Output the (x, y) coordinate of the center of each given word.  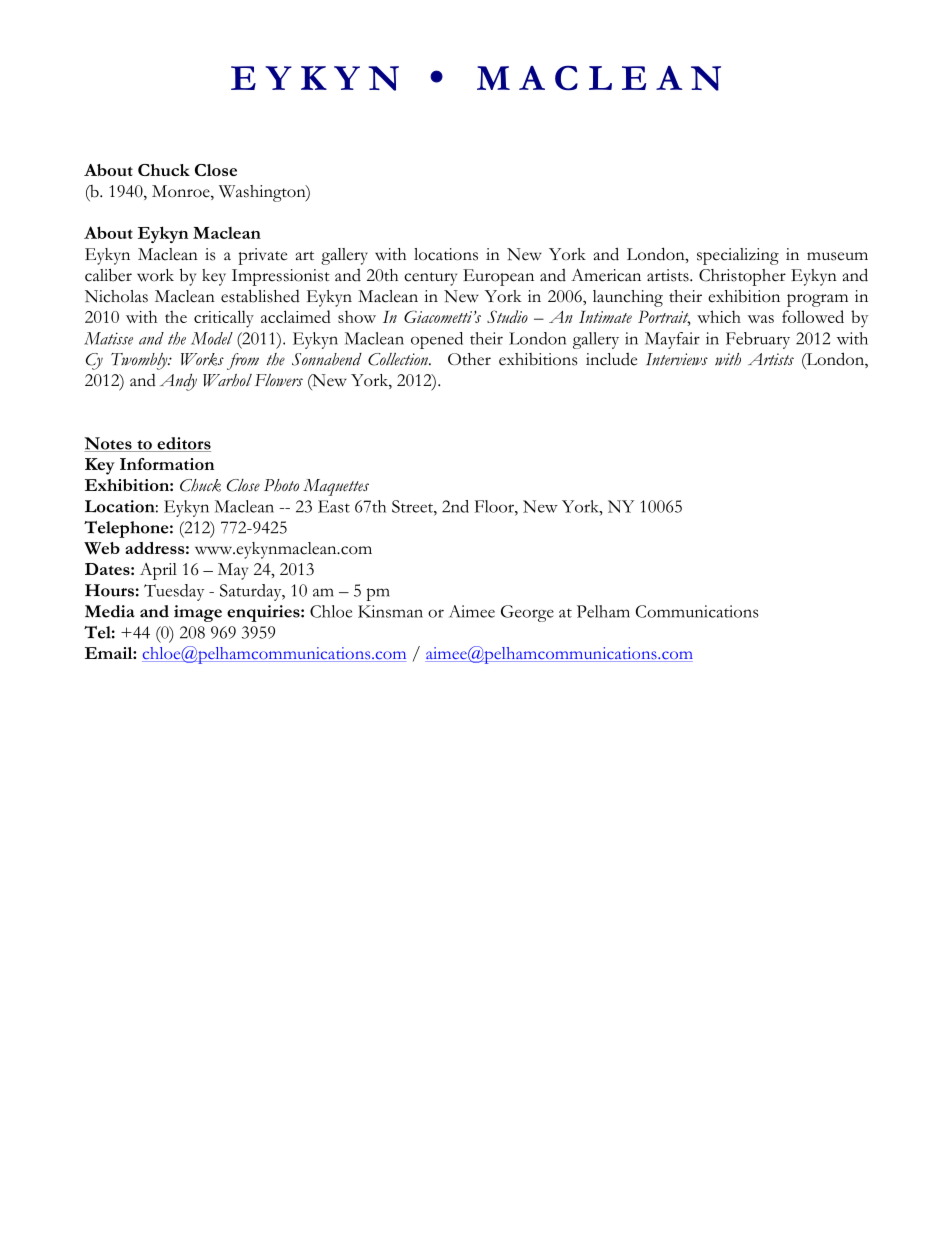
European (498, 277)
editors (183, 444)
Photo (281, 485)
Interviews (677, 359)
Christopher (742, 277)
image (198, 613)
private (262, 256)
